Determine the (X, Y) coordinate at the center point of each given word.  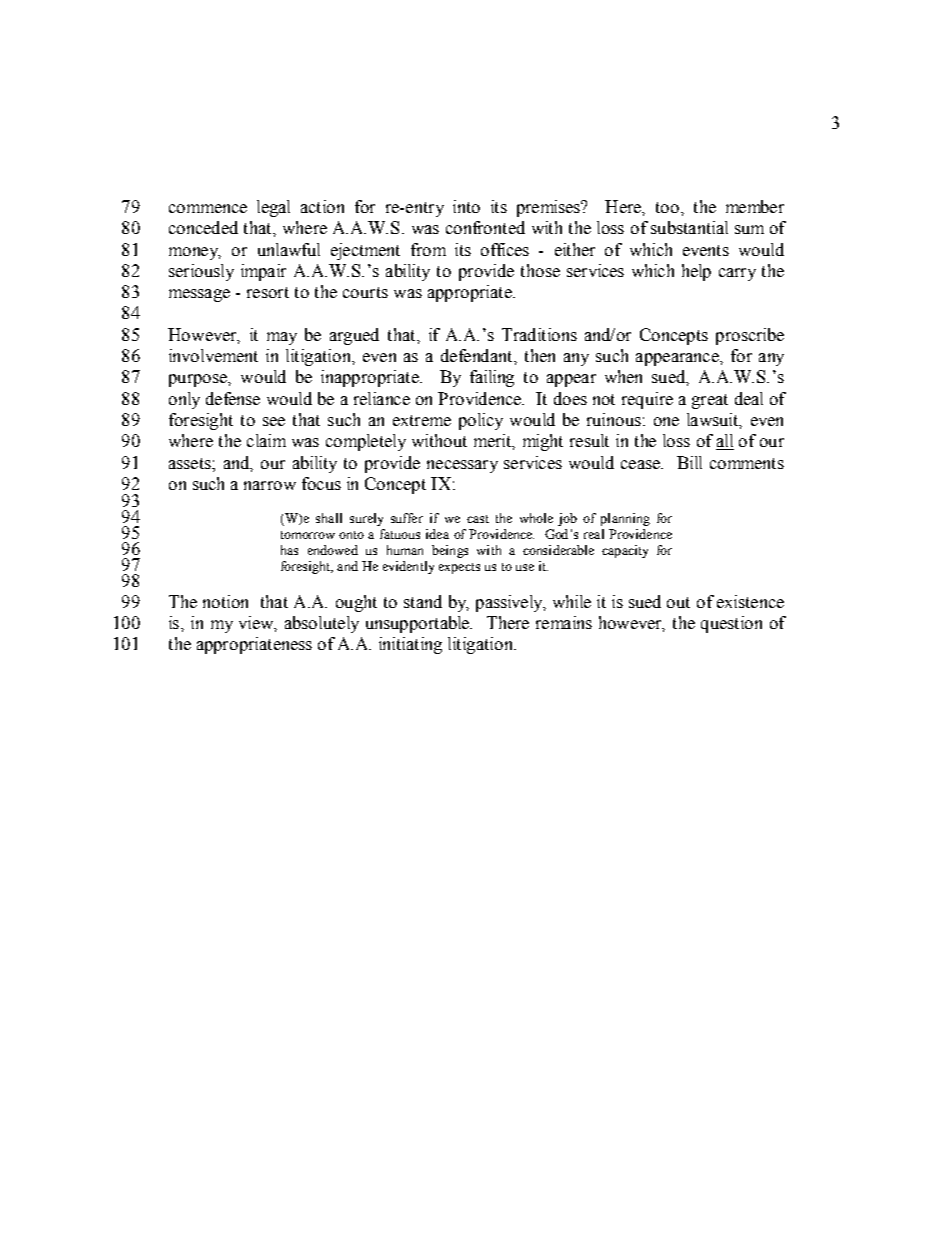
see (274, 421)
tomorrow (308, 535)
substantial (689, 227)
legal (273, 208)
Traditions (539, 334)
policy (481, 421)
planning (625, 519)
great (710, 401)
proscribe (750, 336)
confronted (485, 227)
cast (478, 519)
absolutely (322, 624)
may (282, 338)
